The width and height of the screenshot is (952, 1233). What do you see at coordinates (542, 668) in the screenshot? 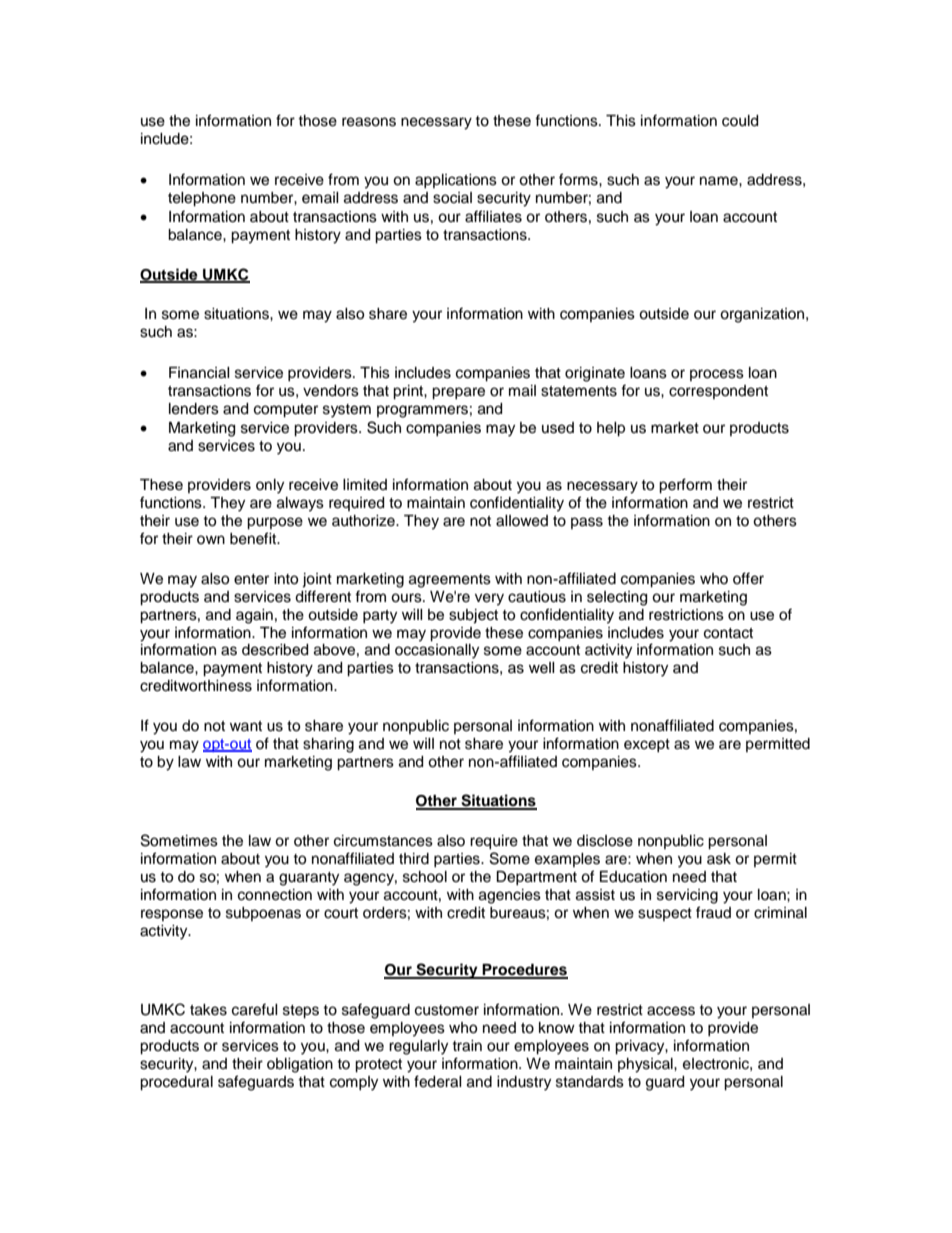
I see `well` at bounding box center [542, 668].
